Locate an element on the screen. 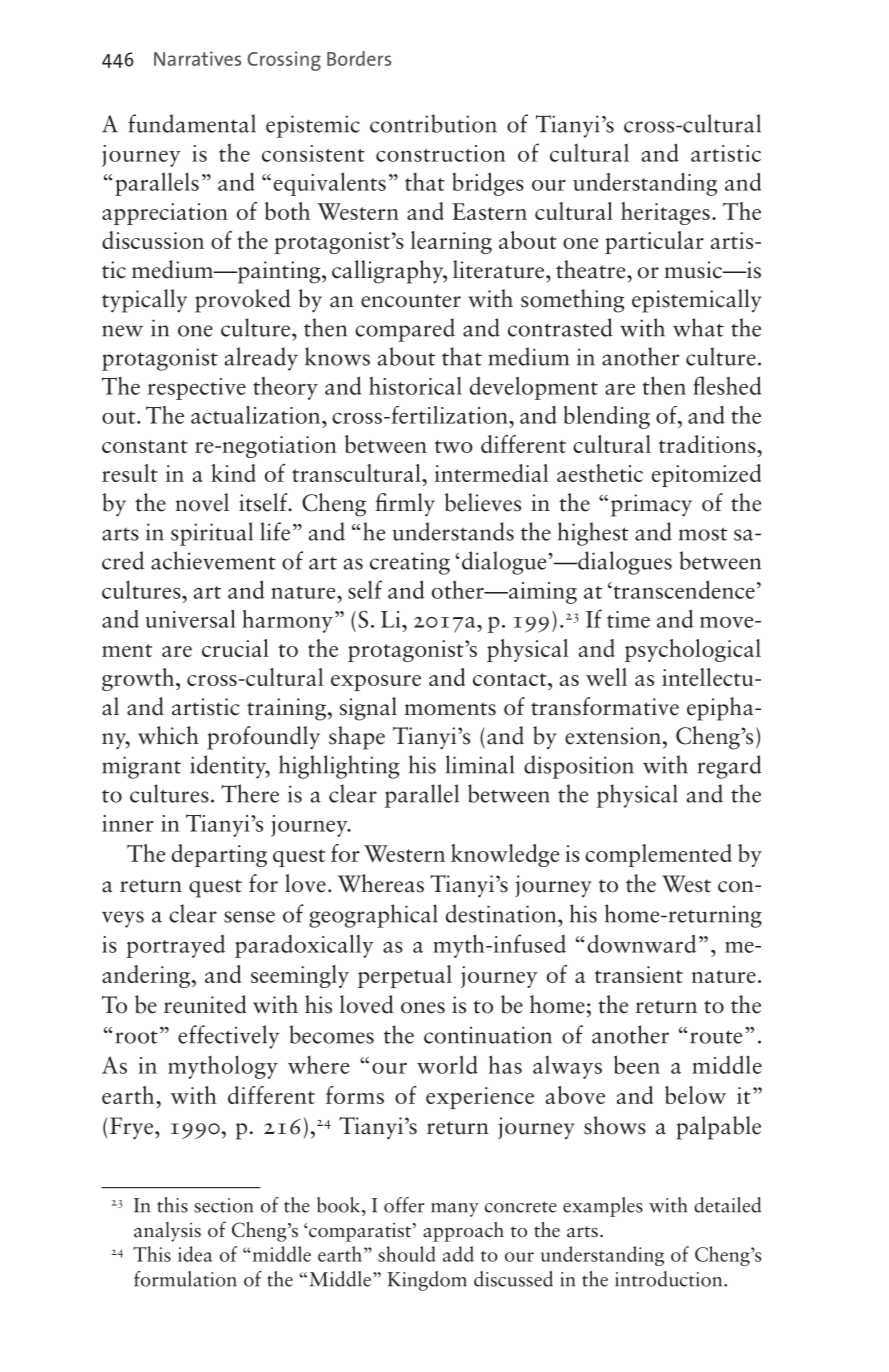 Image resolution: width=889 pixels, height=1372 pixels. contribution is located at coordinates (433, 123).
